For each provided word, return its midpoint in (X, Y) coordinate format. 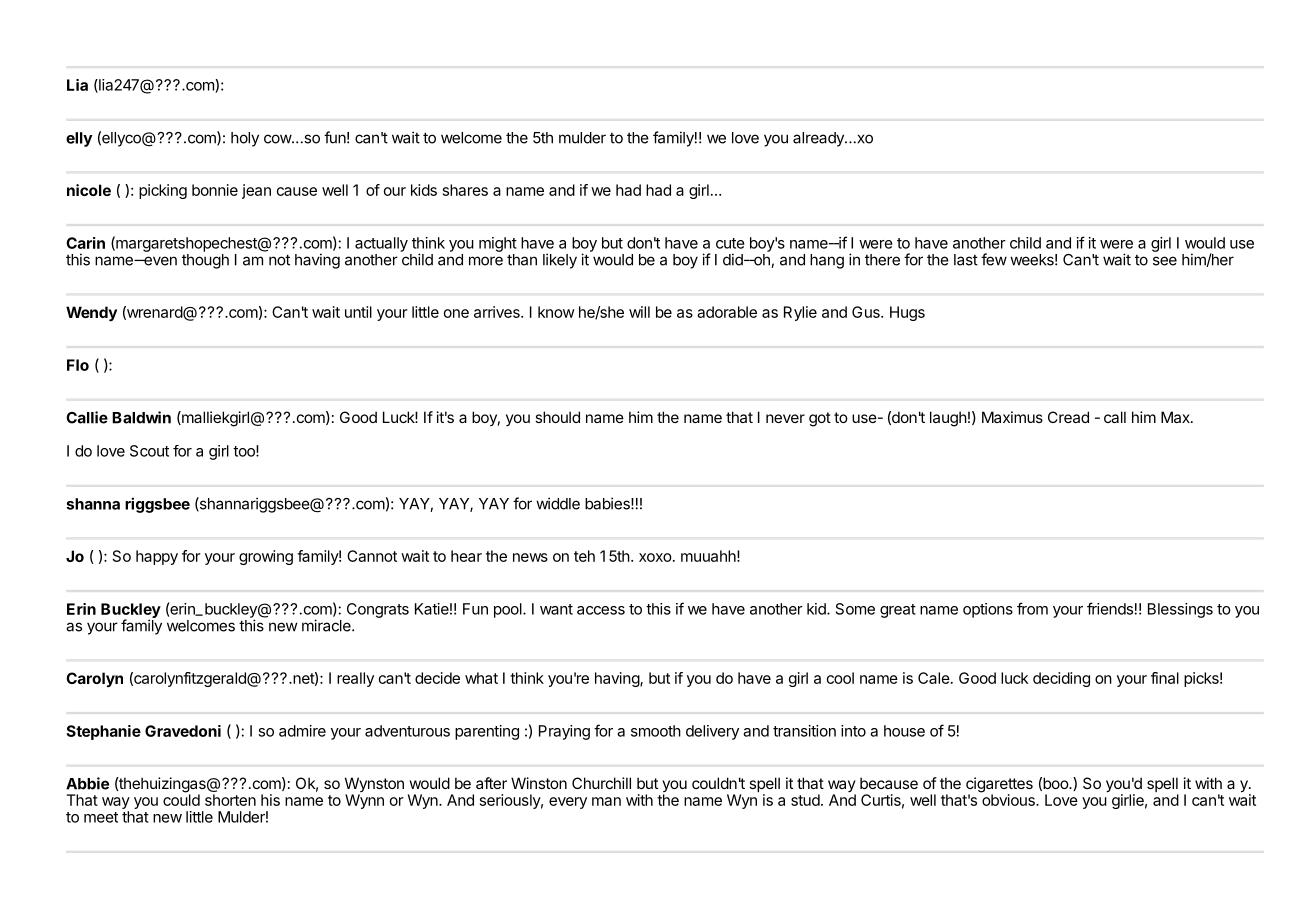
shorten (230, 800)
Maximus (1012, 417)
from (1032, 608)
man (606, 801)
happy (157, 557)
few (994, 259)
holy (245, 139)
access (601, 610)
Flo (78, 365)
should (557, 417)
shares (465, 190)
